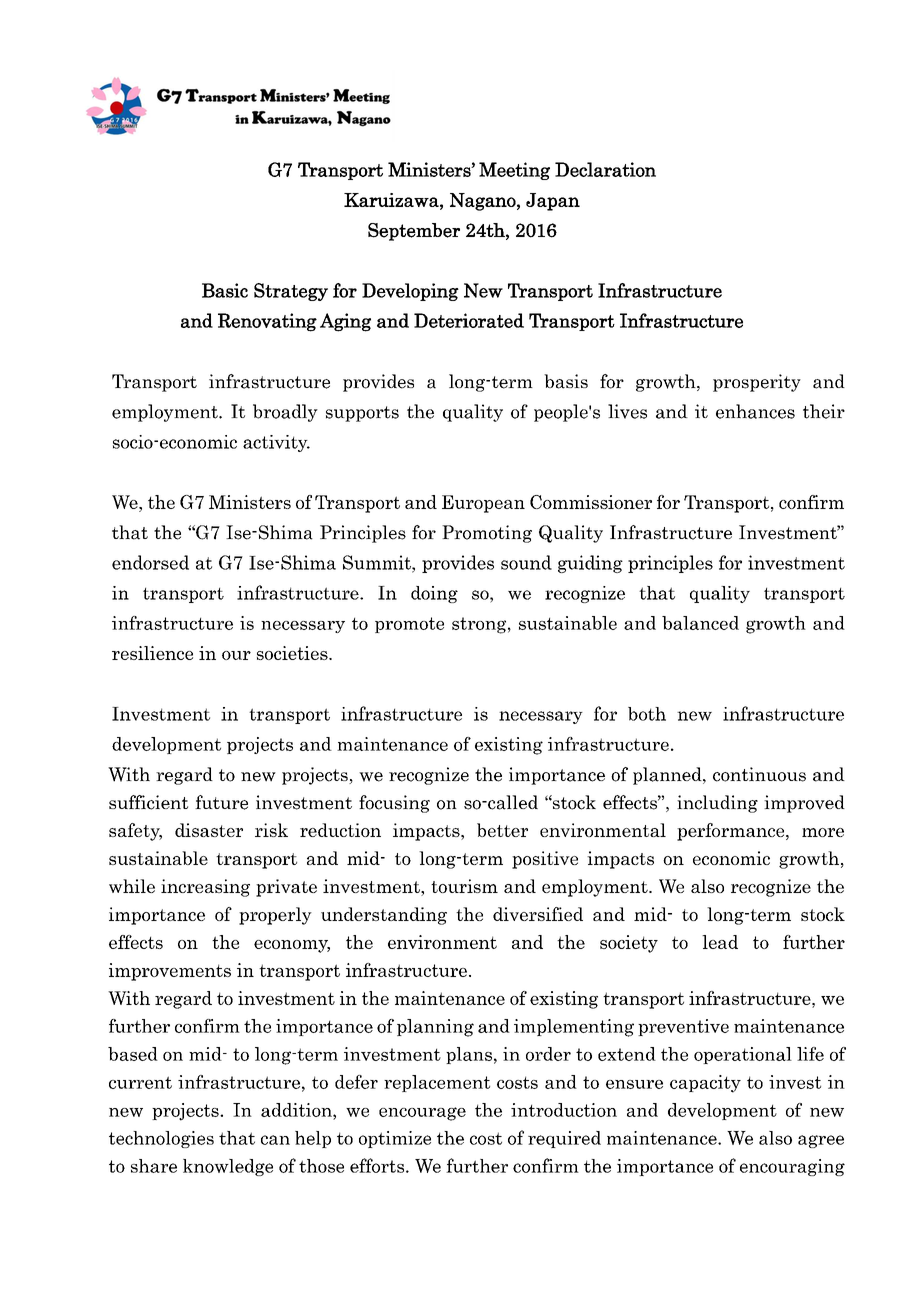 Image resolution: width=924 pixels, height=1308 pixels. Describe the element at coordinates (228, 1167) in the screenshot. I see `knowledge` at that location.
